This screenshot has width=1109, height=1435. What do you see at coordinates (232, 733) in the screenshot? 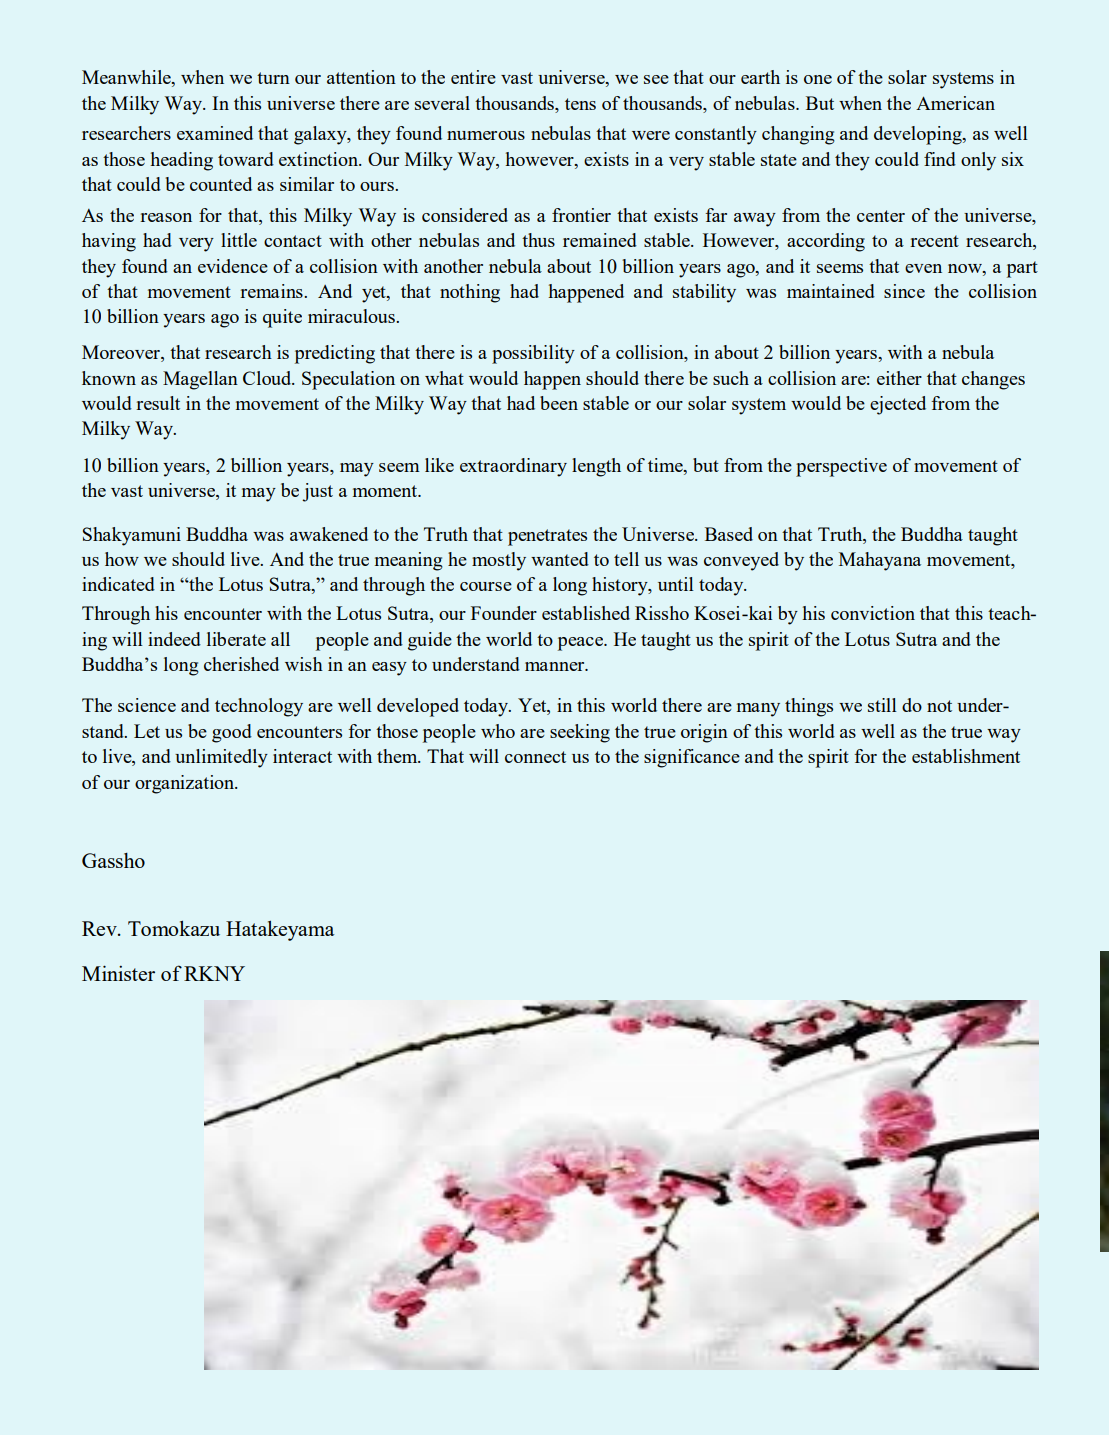
I see `good` at bounding box center [232, 733].
